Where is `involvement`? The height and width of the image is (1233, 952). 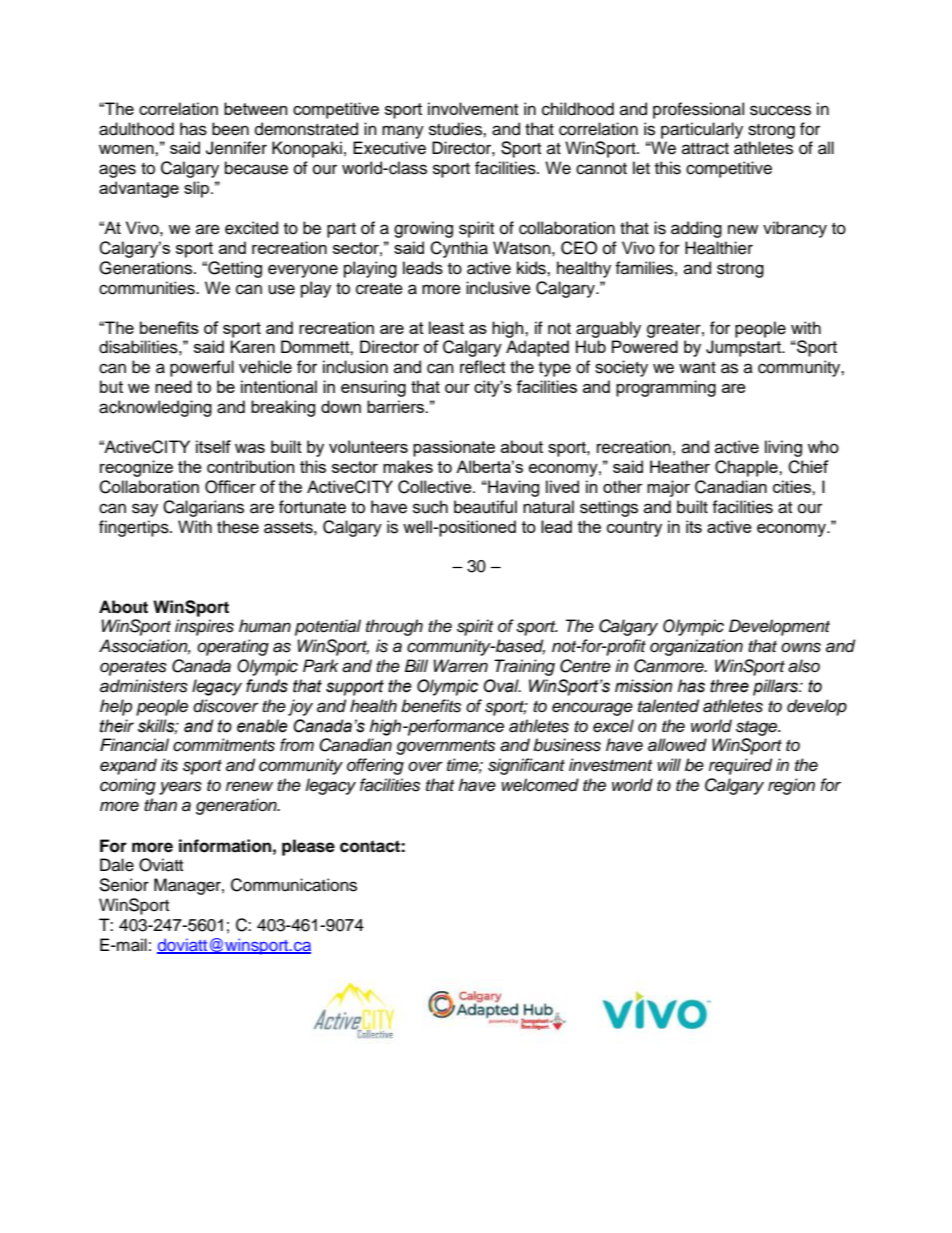 involvement is located at coordinates (473, 109).
